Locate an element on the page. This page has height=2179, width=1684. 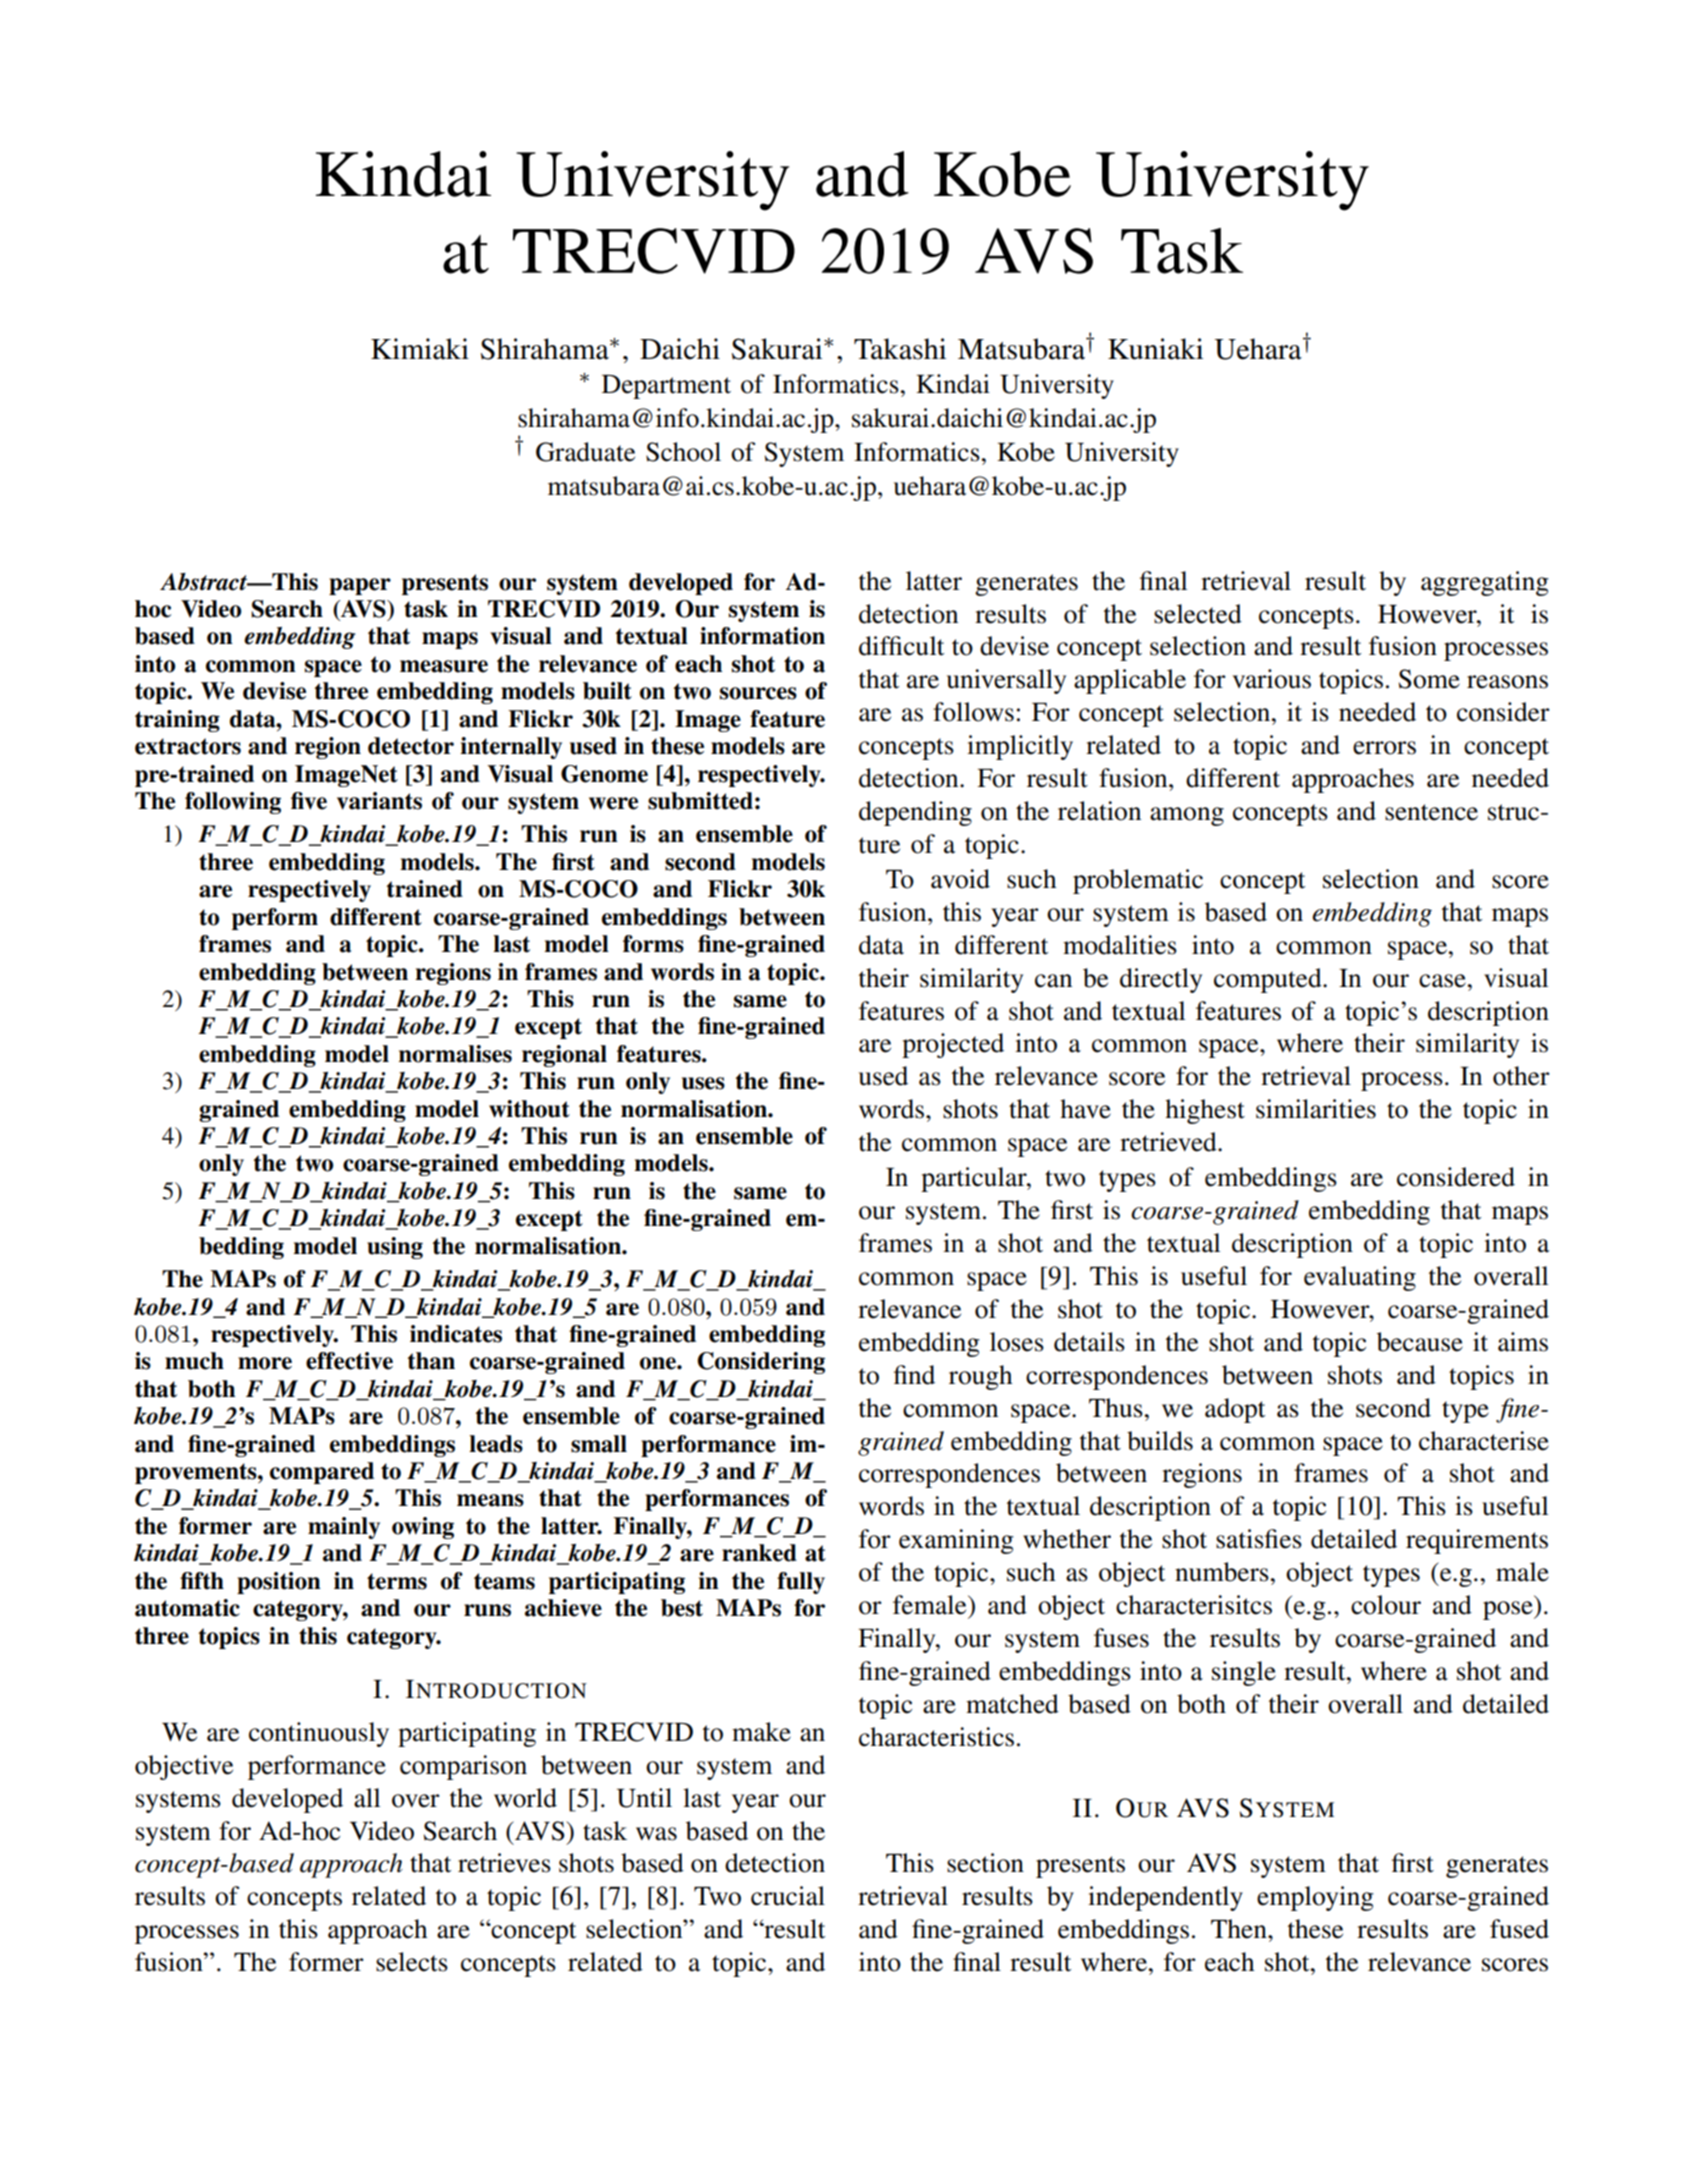
Graduate is located at coordinates (585, 452).
